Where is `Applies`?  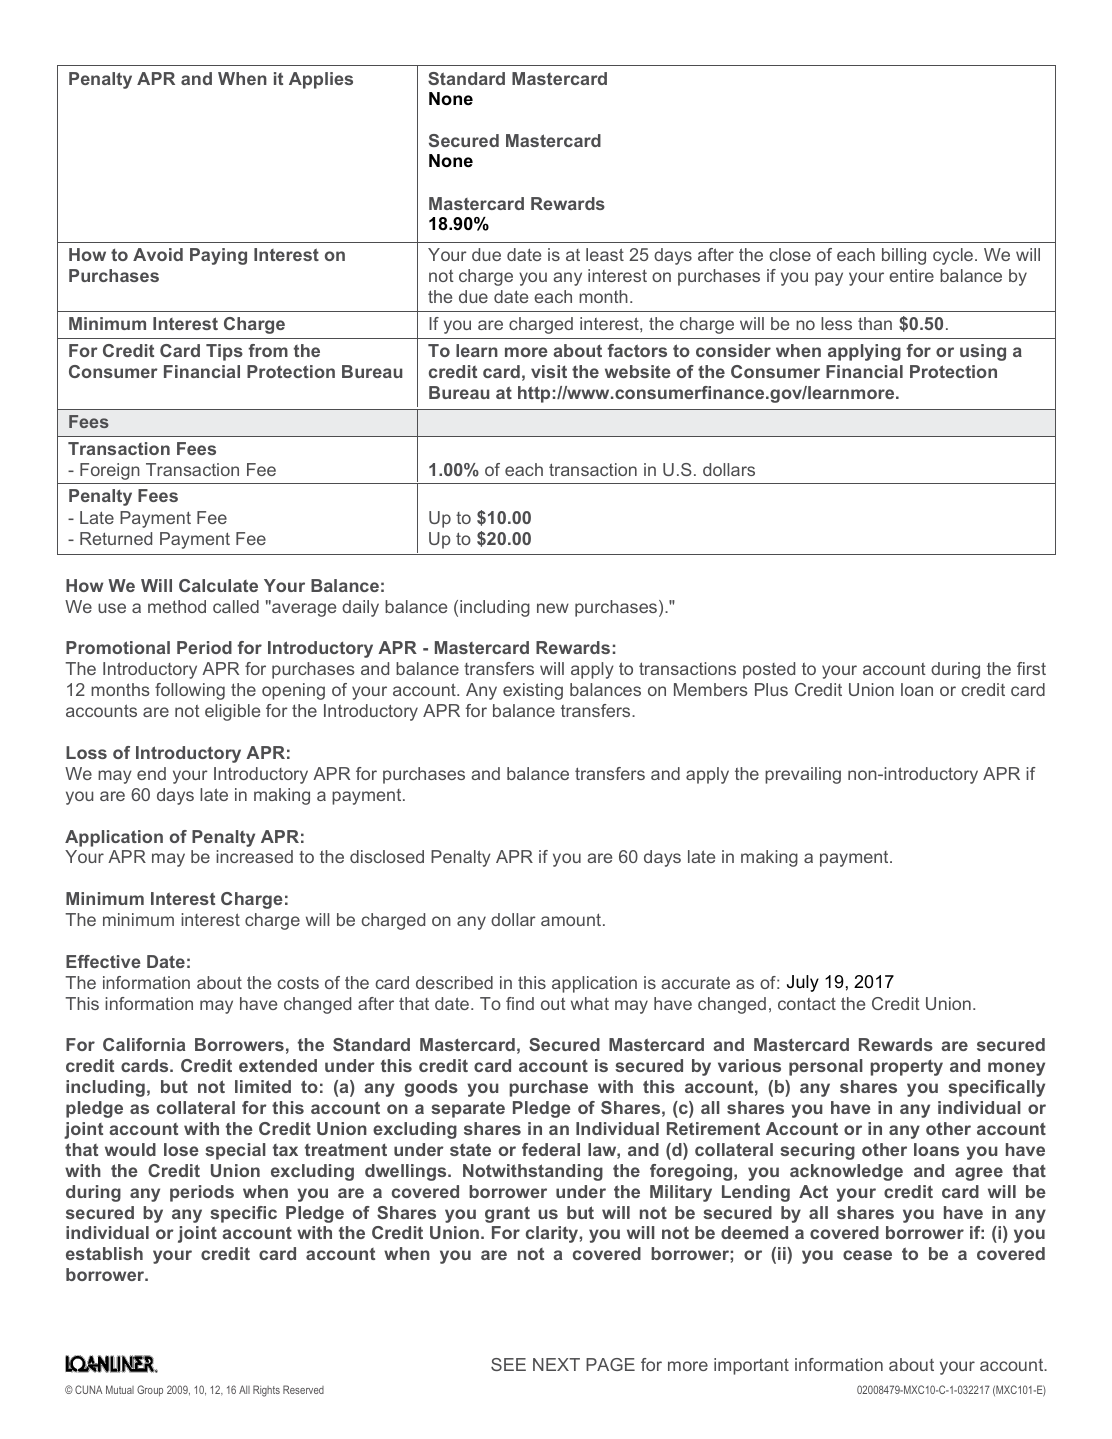 Applies is located at coordinates (321, 80).
